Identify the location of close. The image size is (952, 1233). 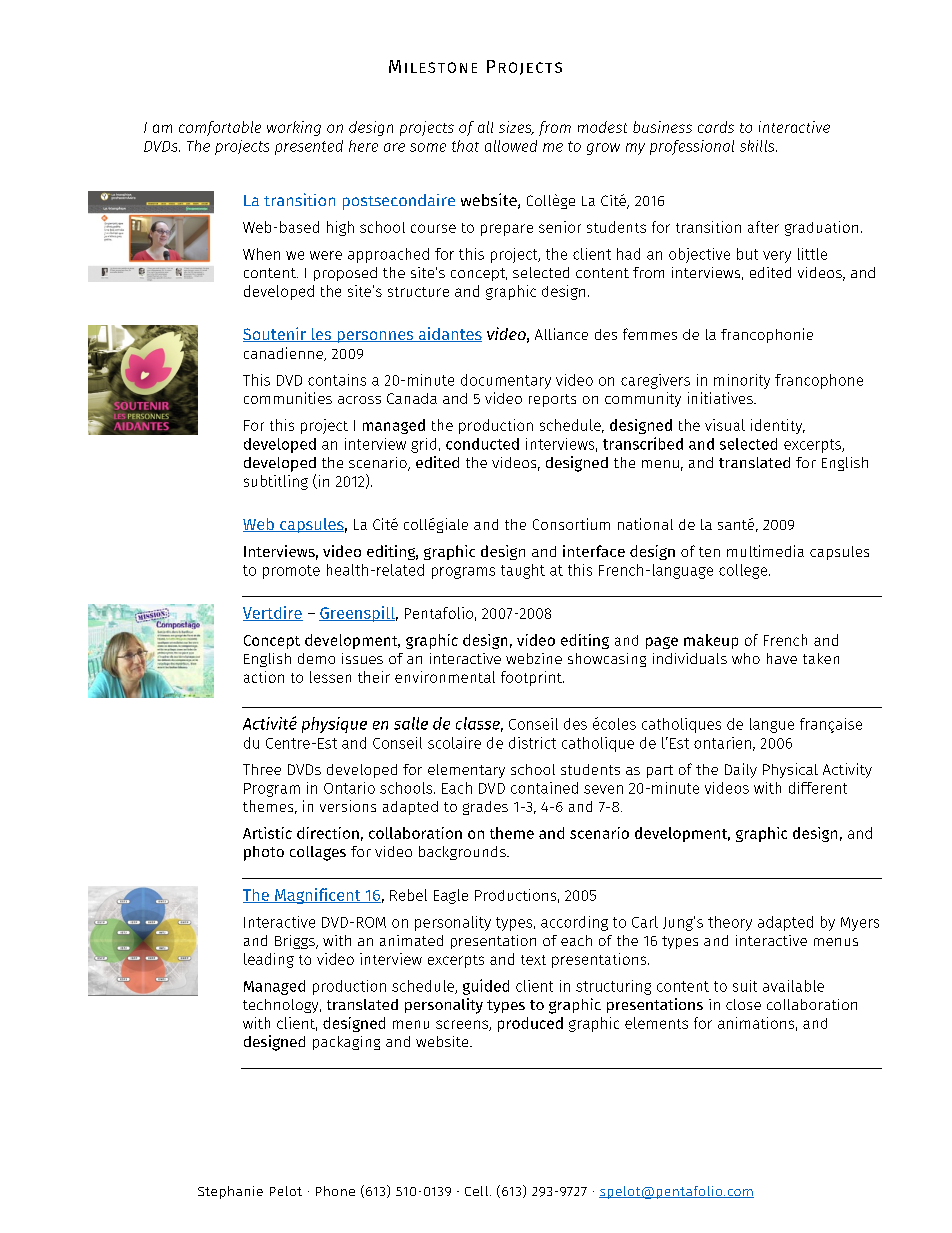
(743, 1004).
